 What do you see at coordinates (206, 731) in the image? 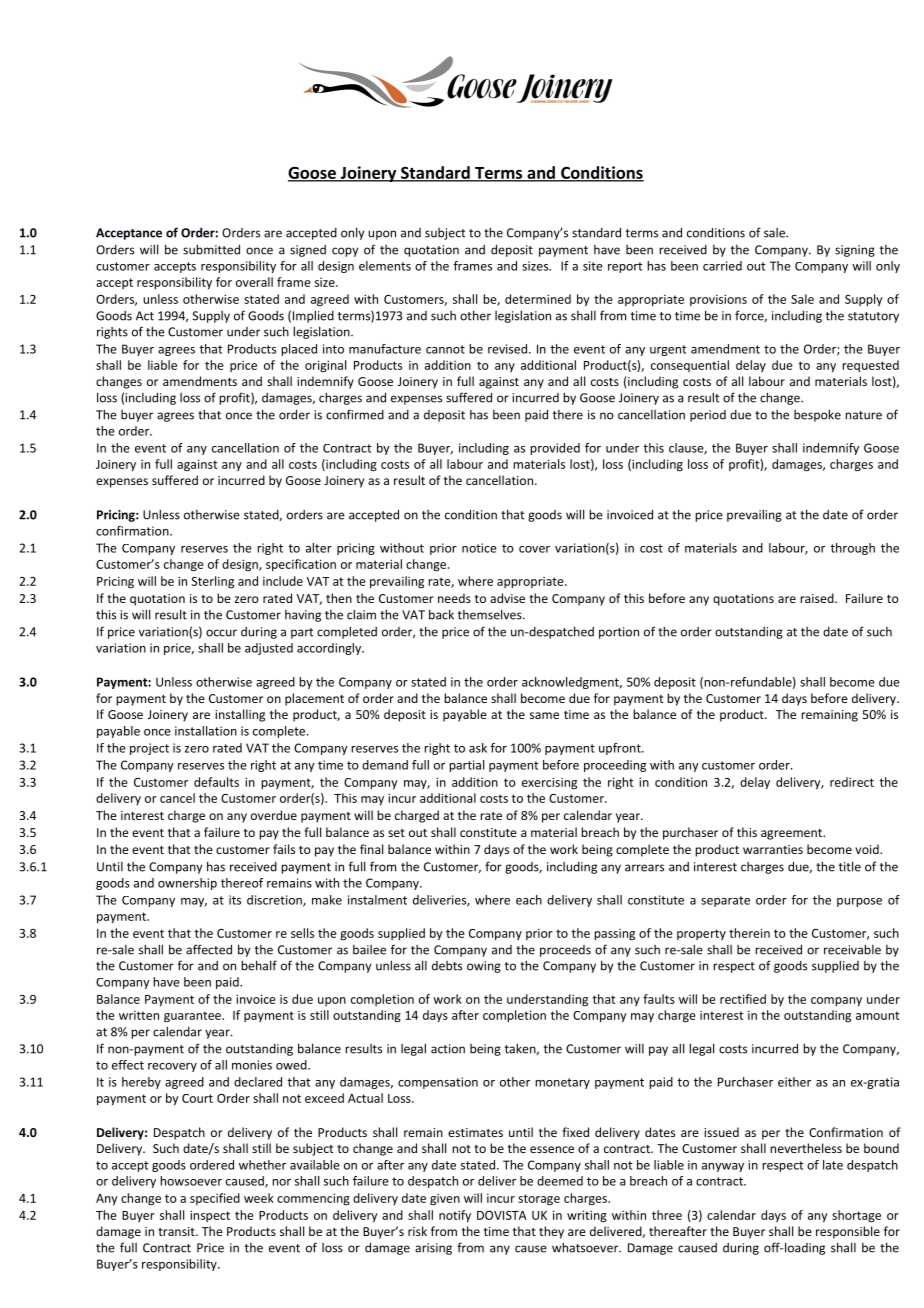
I see `installation` at bounding box center [206, 731].
